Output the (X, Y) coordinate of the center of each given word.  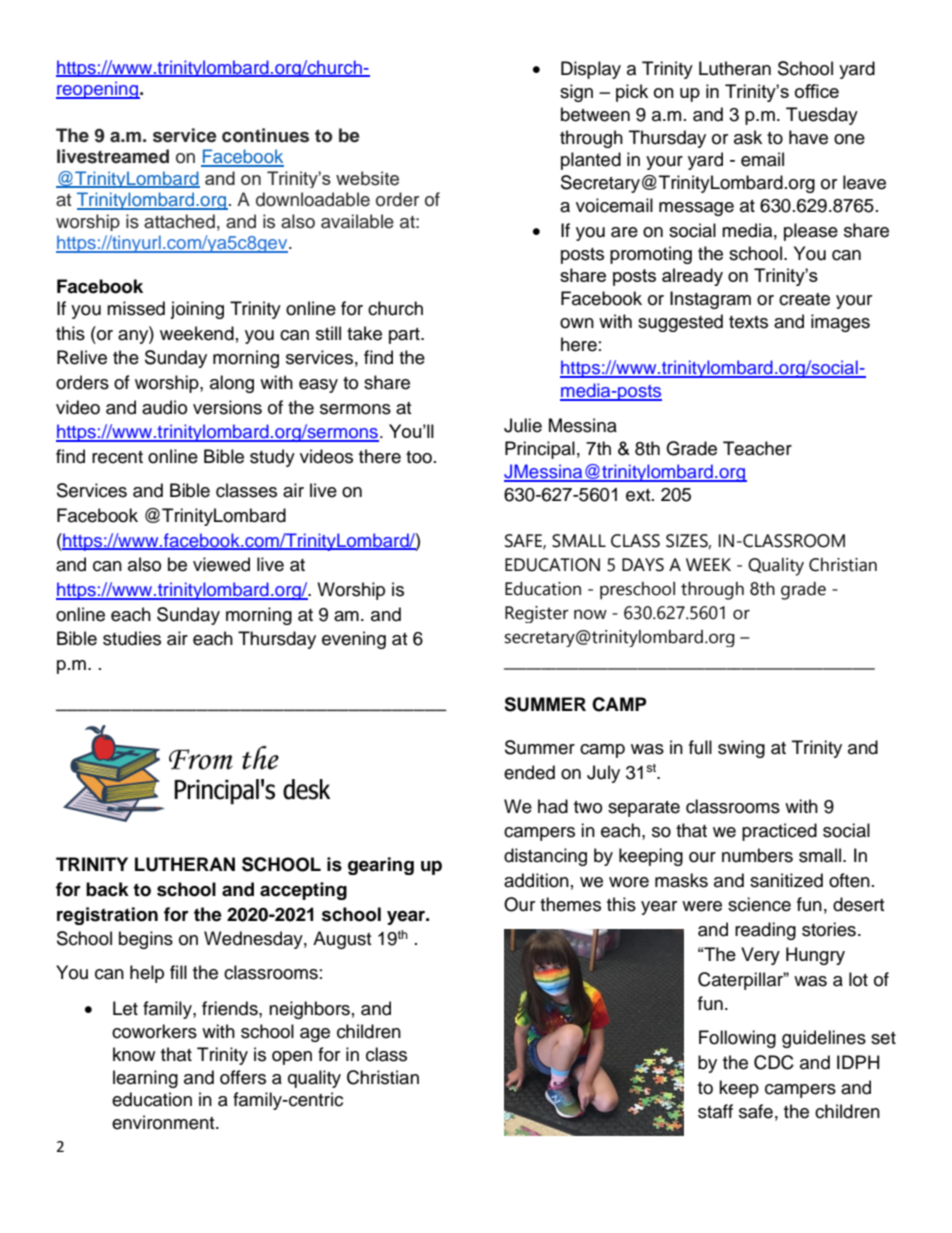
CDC (774, 1062)
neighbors (309, 1010)
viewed (221, 564)
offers (243, 1077)
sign (576, 93)
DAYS (643, 565)
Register (537, 614)
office (817, 91)
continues (265, 135)
